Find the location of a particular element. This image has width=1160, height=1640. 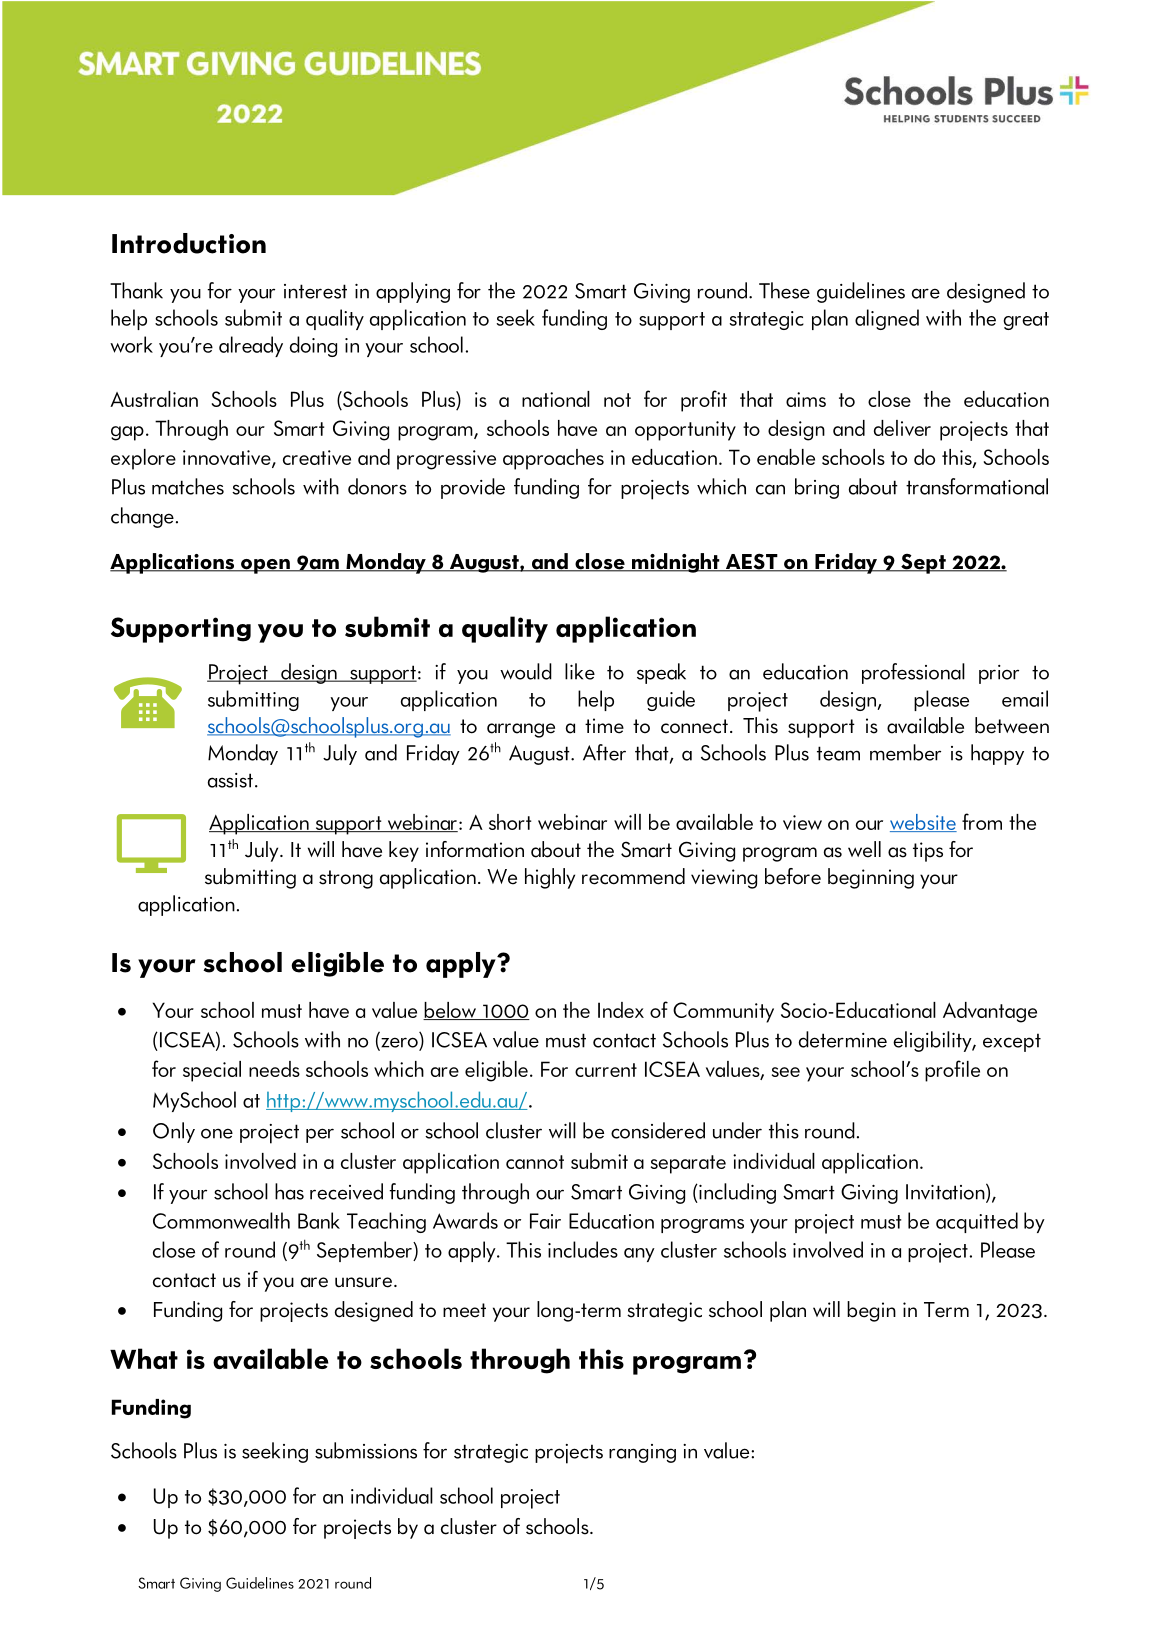

national is located at coordinates (556, 399).
